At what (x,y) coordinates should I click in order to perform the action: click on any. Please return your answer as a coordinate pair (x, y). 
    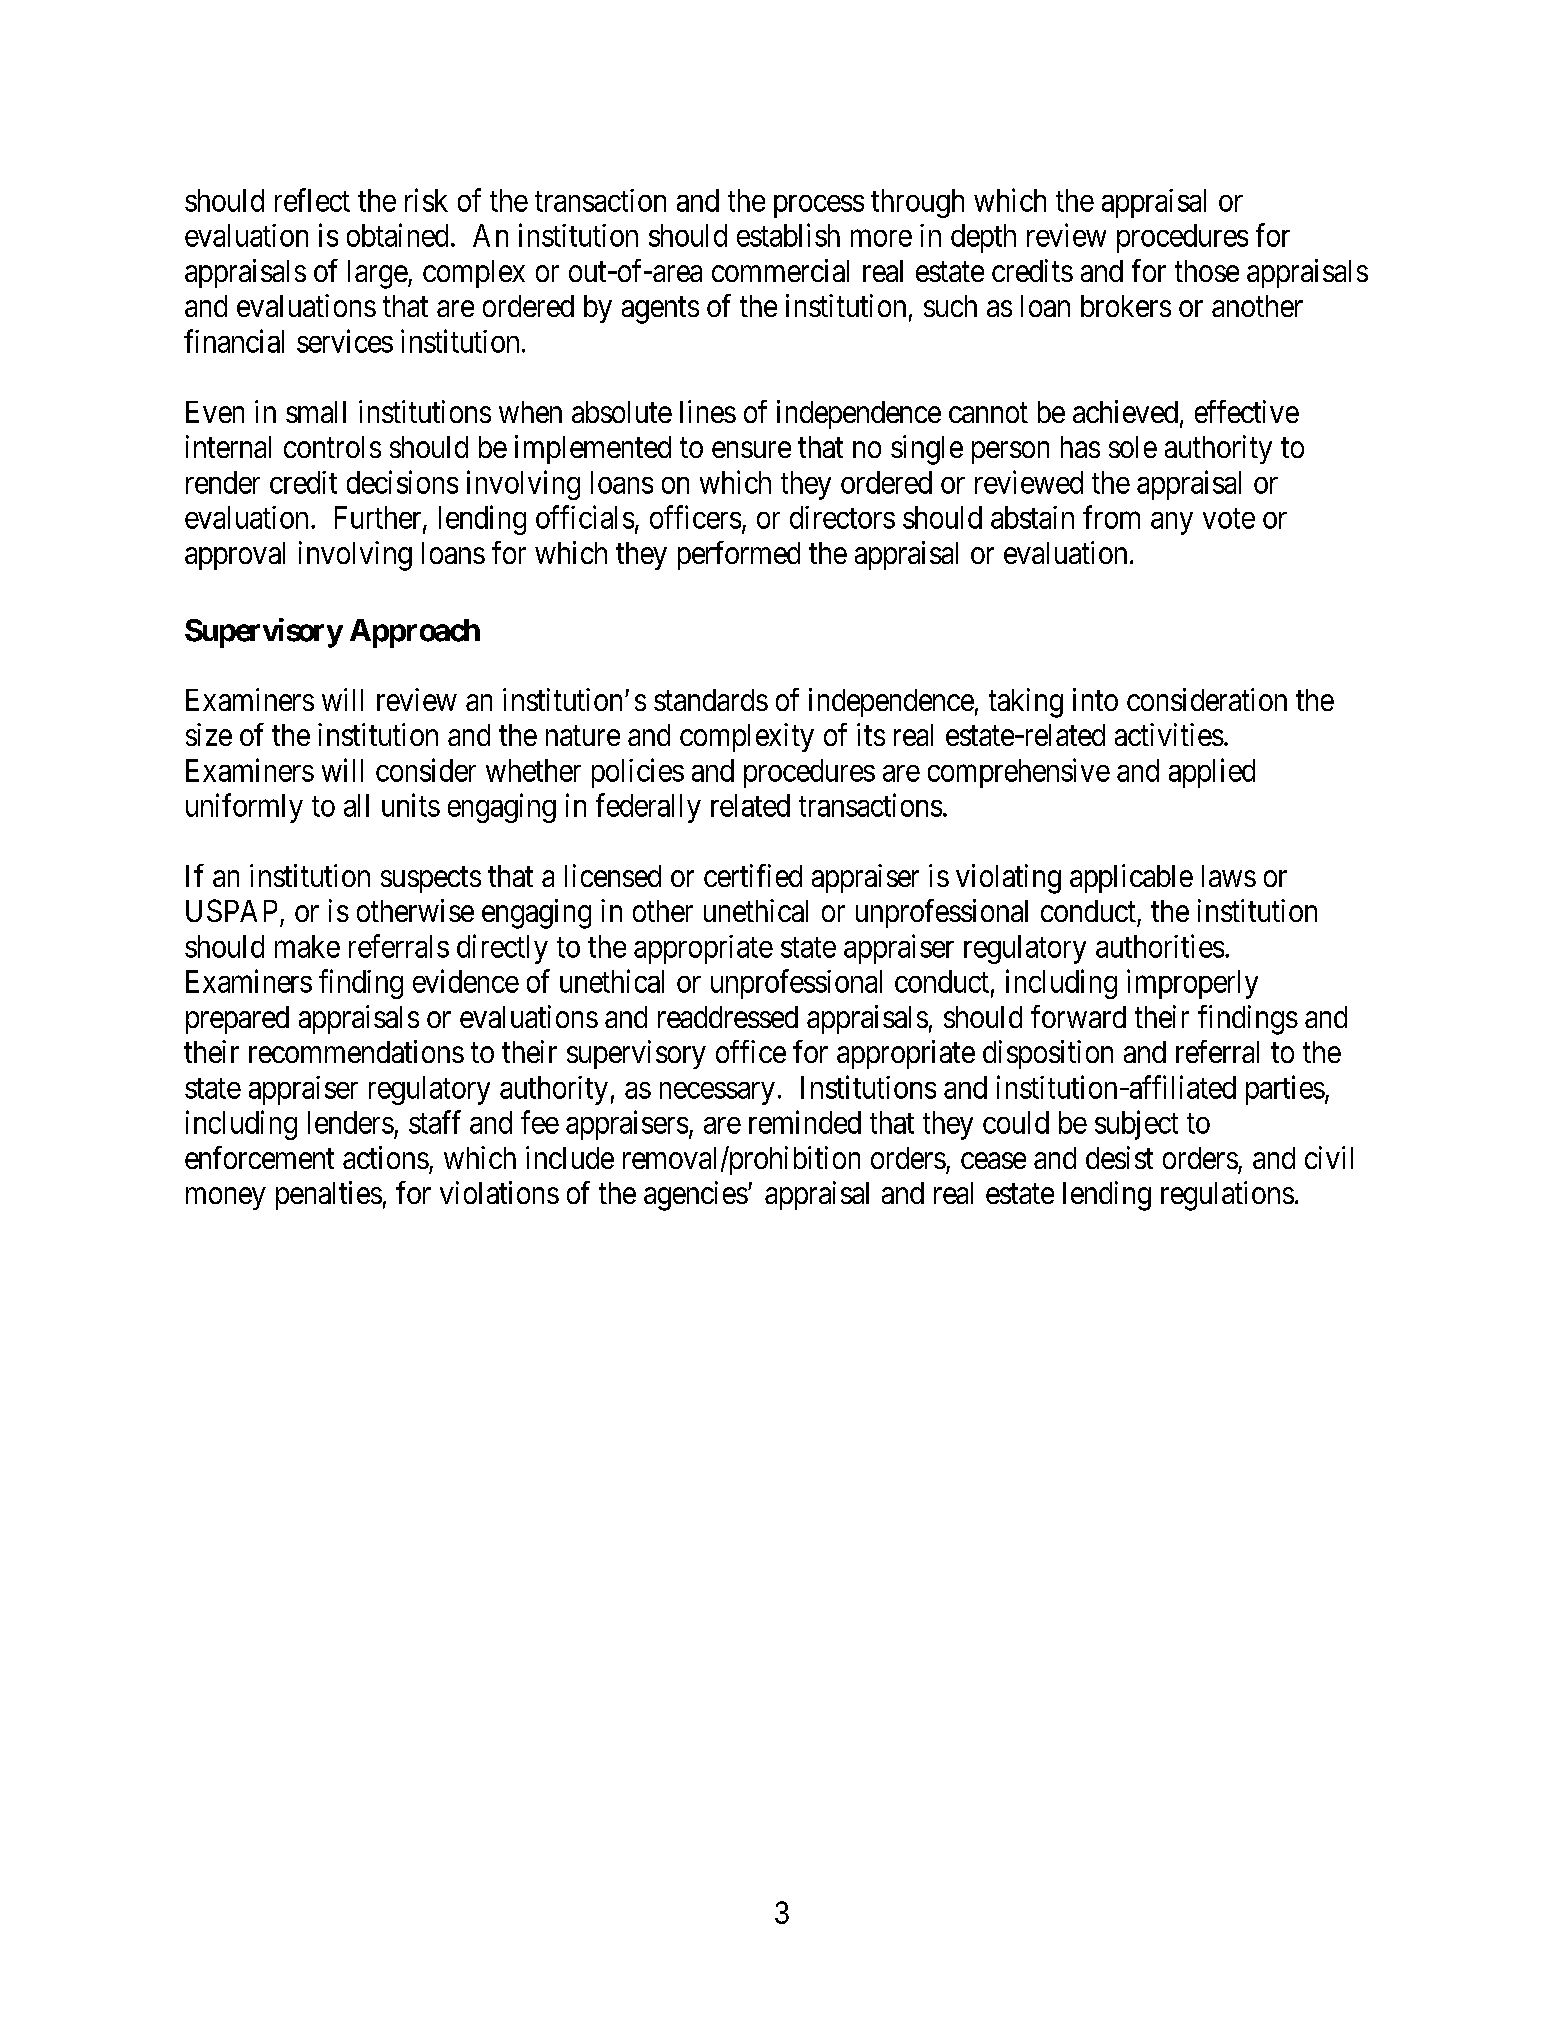
    Looking at the image, I should click on (1172, 523).
